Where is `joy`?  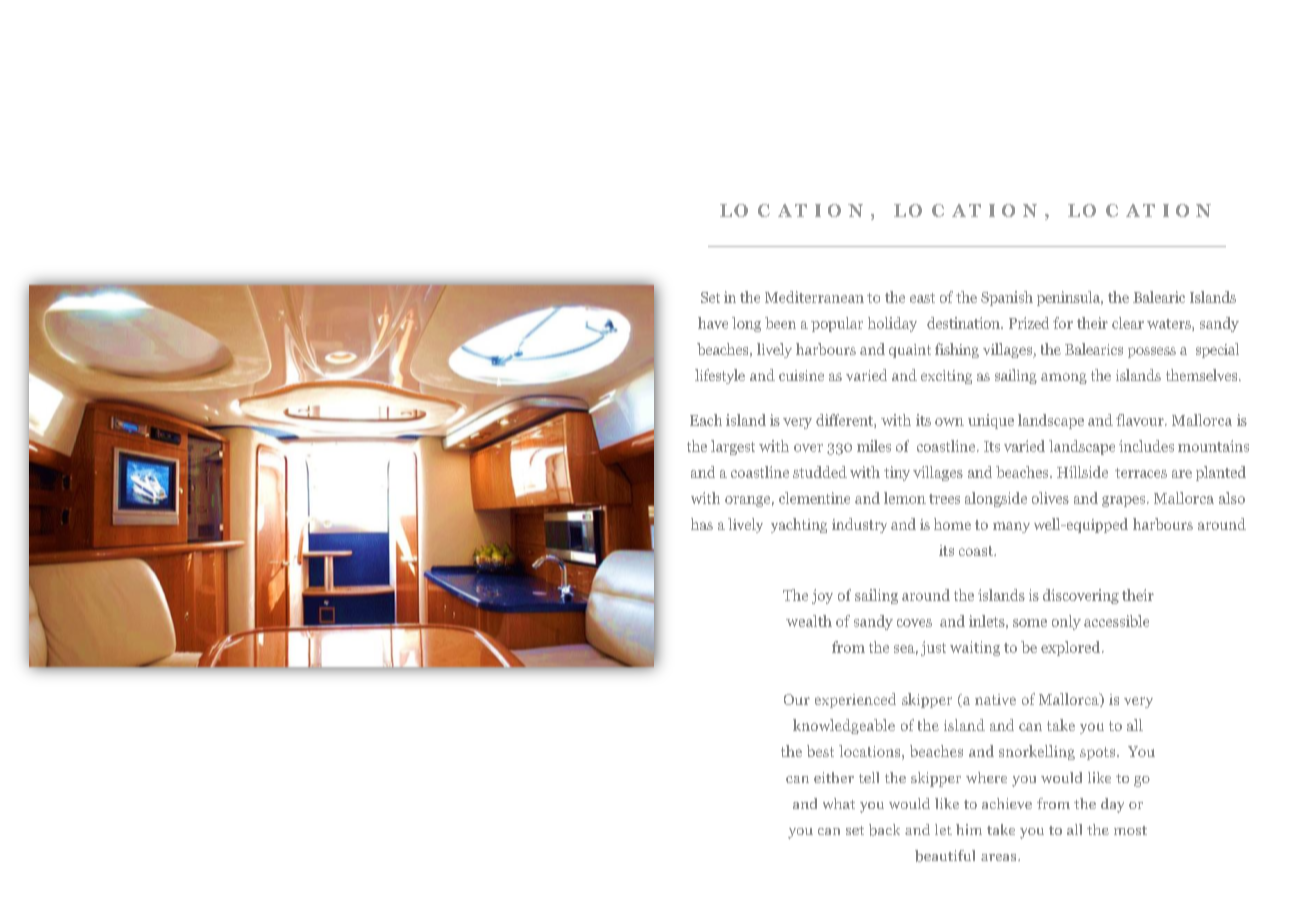
joy is located at coordinates (822, 596).
